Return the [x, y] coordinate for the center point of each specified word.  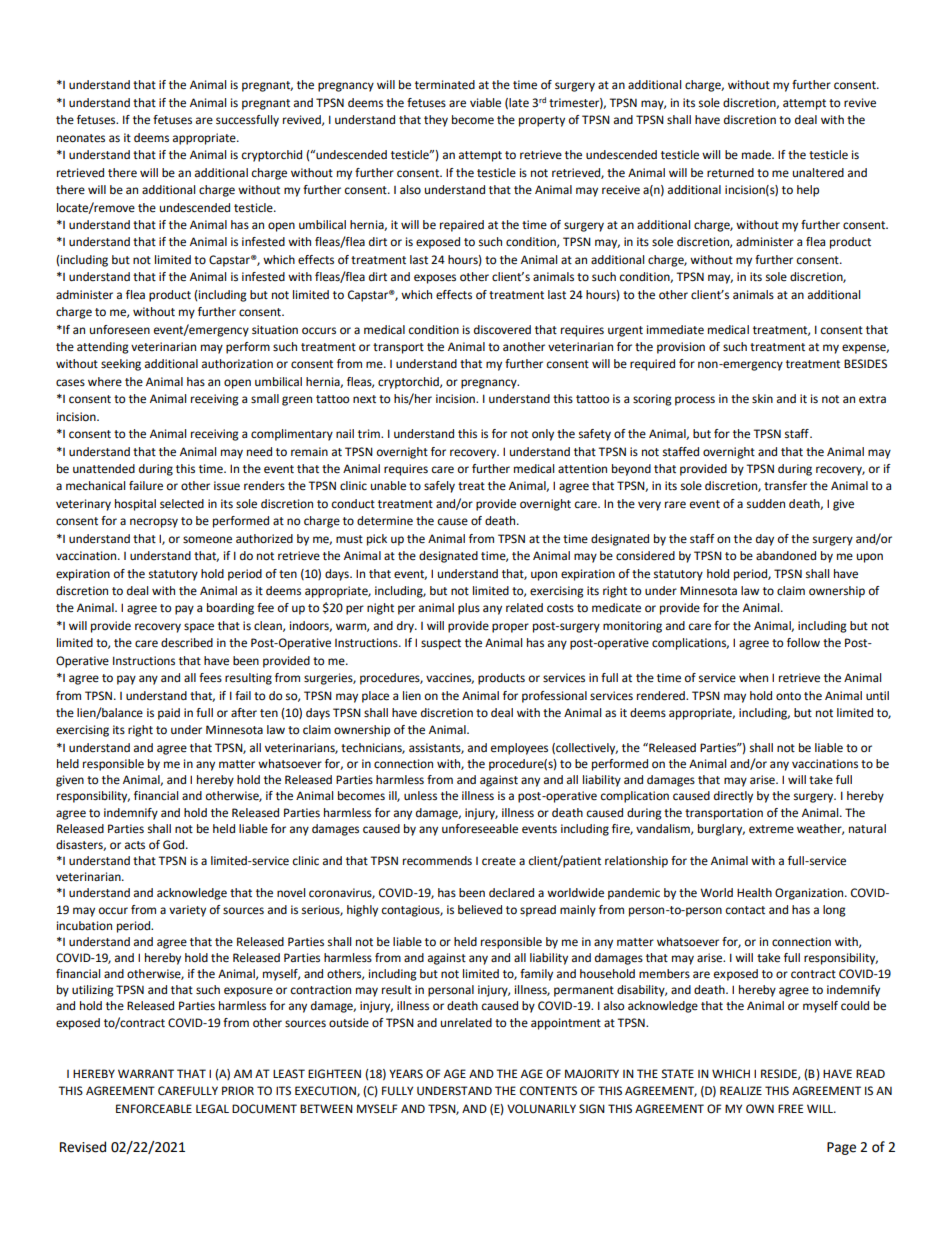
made [757, 155]
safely [439, 487]
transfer [785, 486]
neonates [81, 138]
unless [420, 796]
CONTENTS [548, 1091]
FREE [790, 1108]
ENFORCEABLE [154, 1109]
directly [733, 797]
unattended [104, 469]
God [175, 845]
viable [485, 103]
